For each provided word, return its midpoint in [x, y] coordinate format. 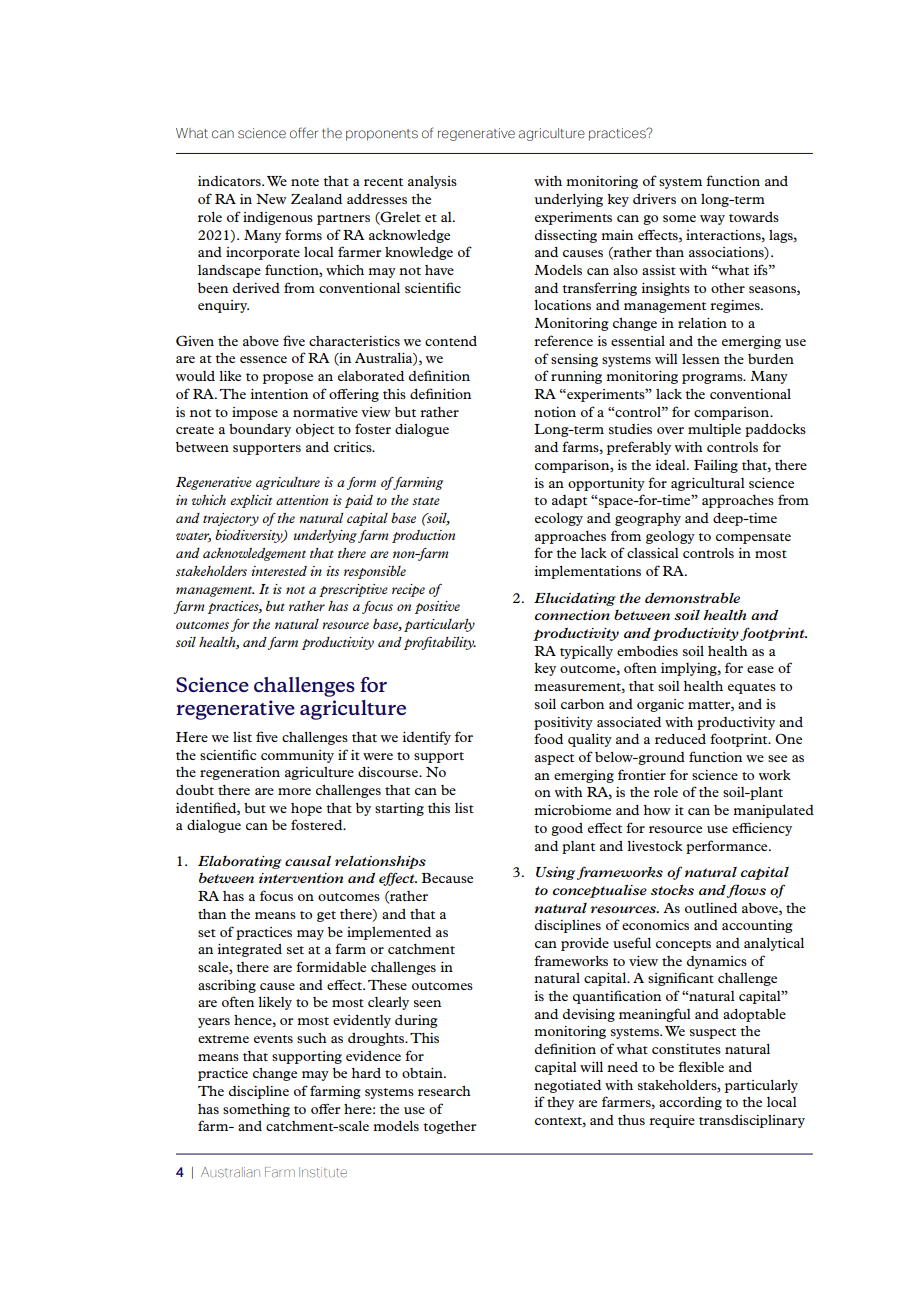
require [672, 1121]
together [450, 1127]
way [712, 220]
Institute [323, 1172]
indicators [230, 181]
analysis [432, 182]
